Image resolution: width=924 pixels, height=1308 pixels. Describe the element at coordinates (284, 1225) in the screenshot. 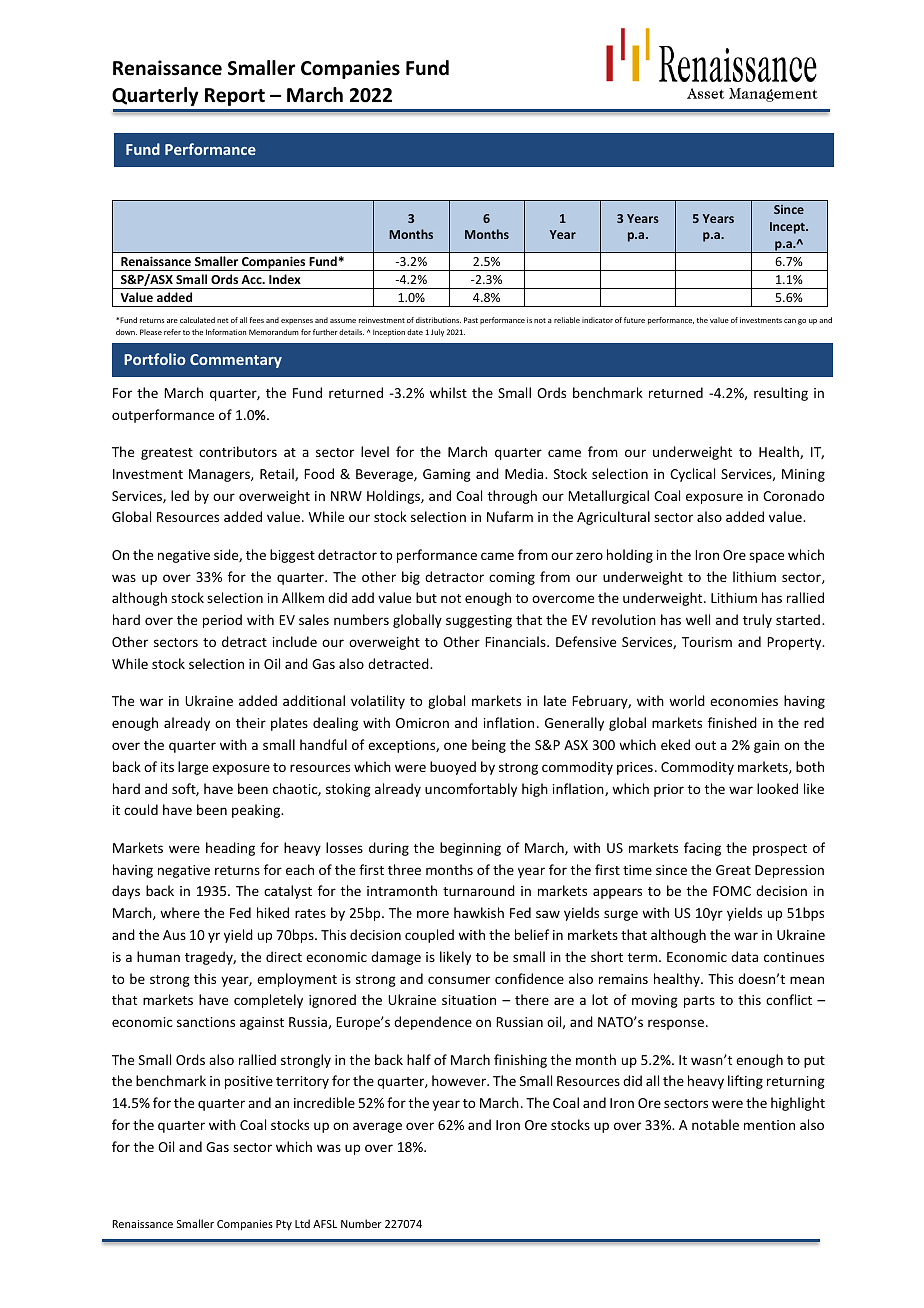

I see `Pty` at that location.
